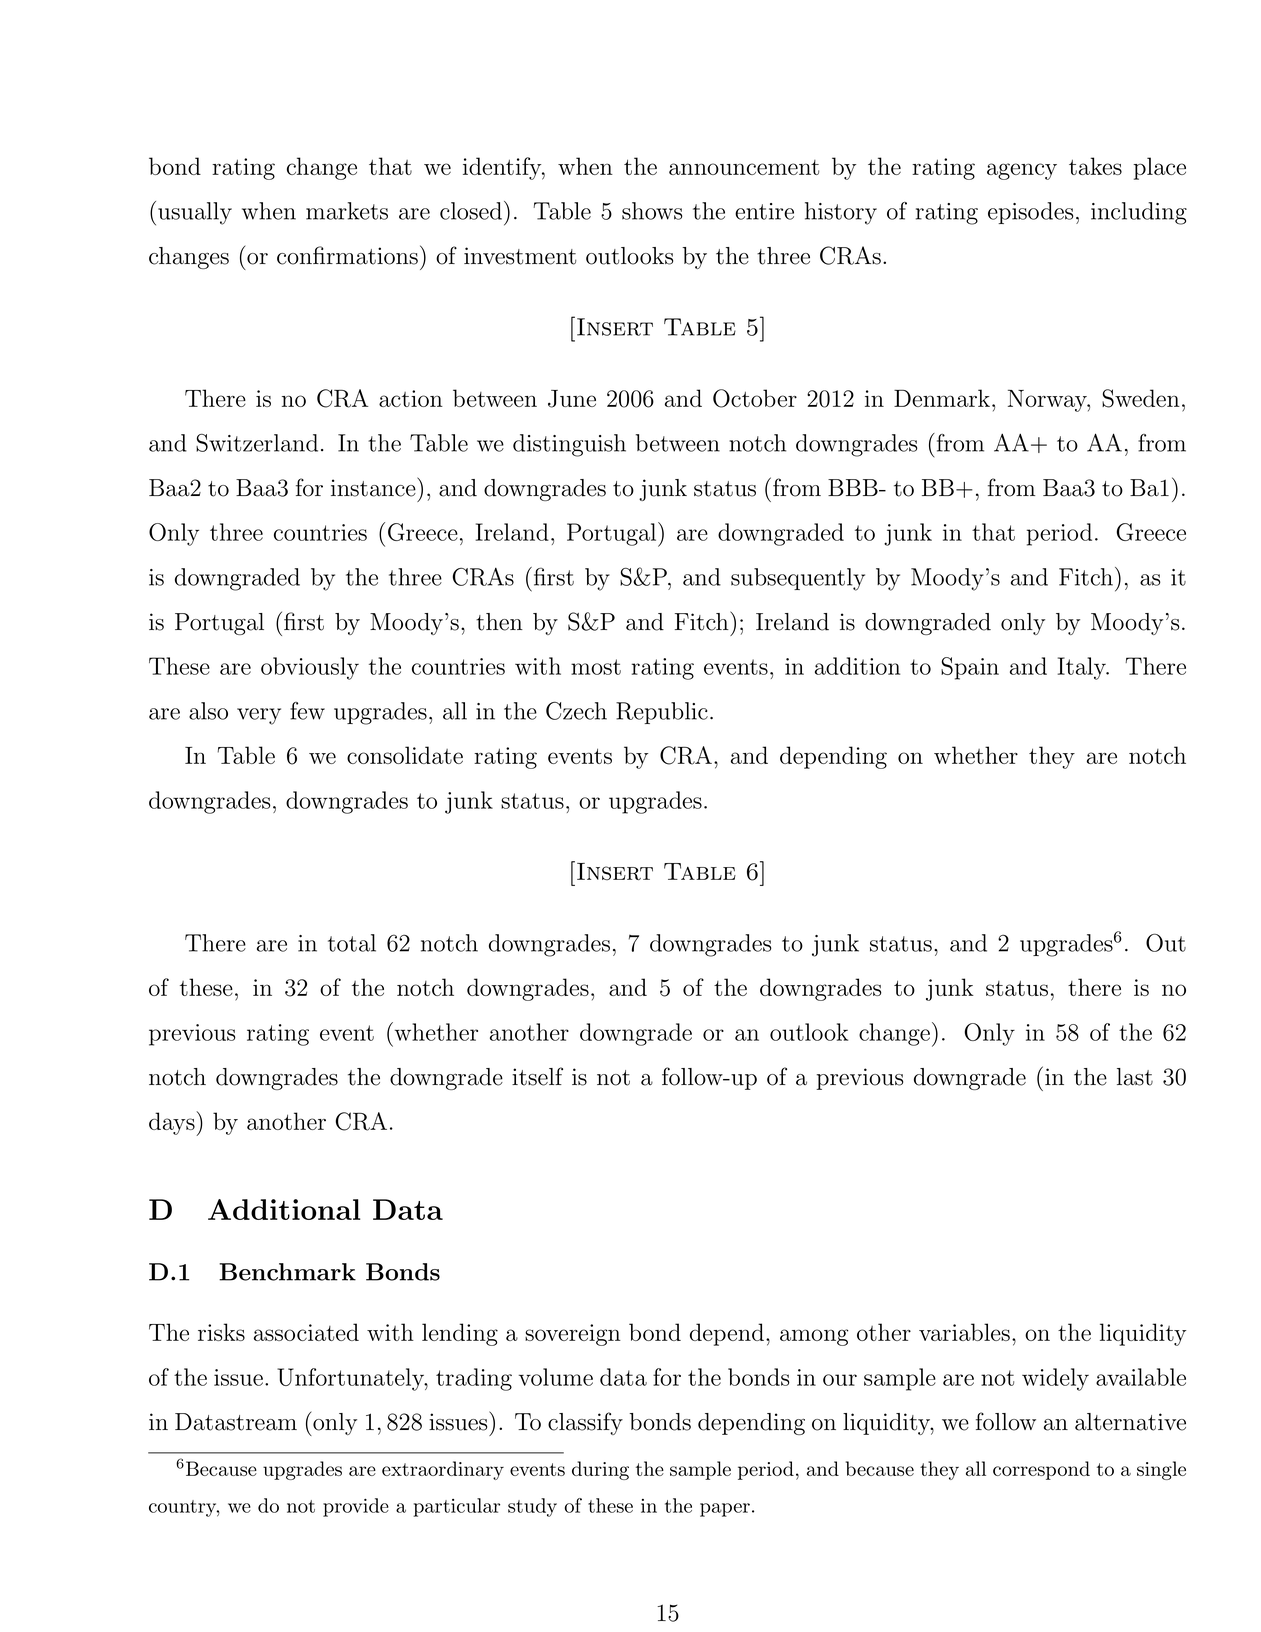 This document has height=1632, width=1261. What do you see at coordinates (356, 1507) in the document?
I see `provide` at bounding box center [356, 1507].
